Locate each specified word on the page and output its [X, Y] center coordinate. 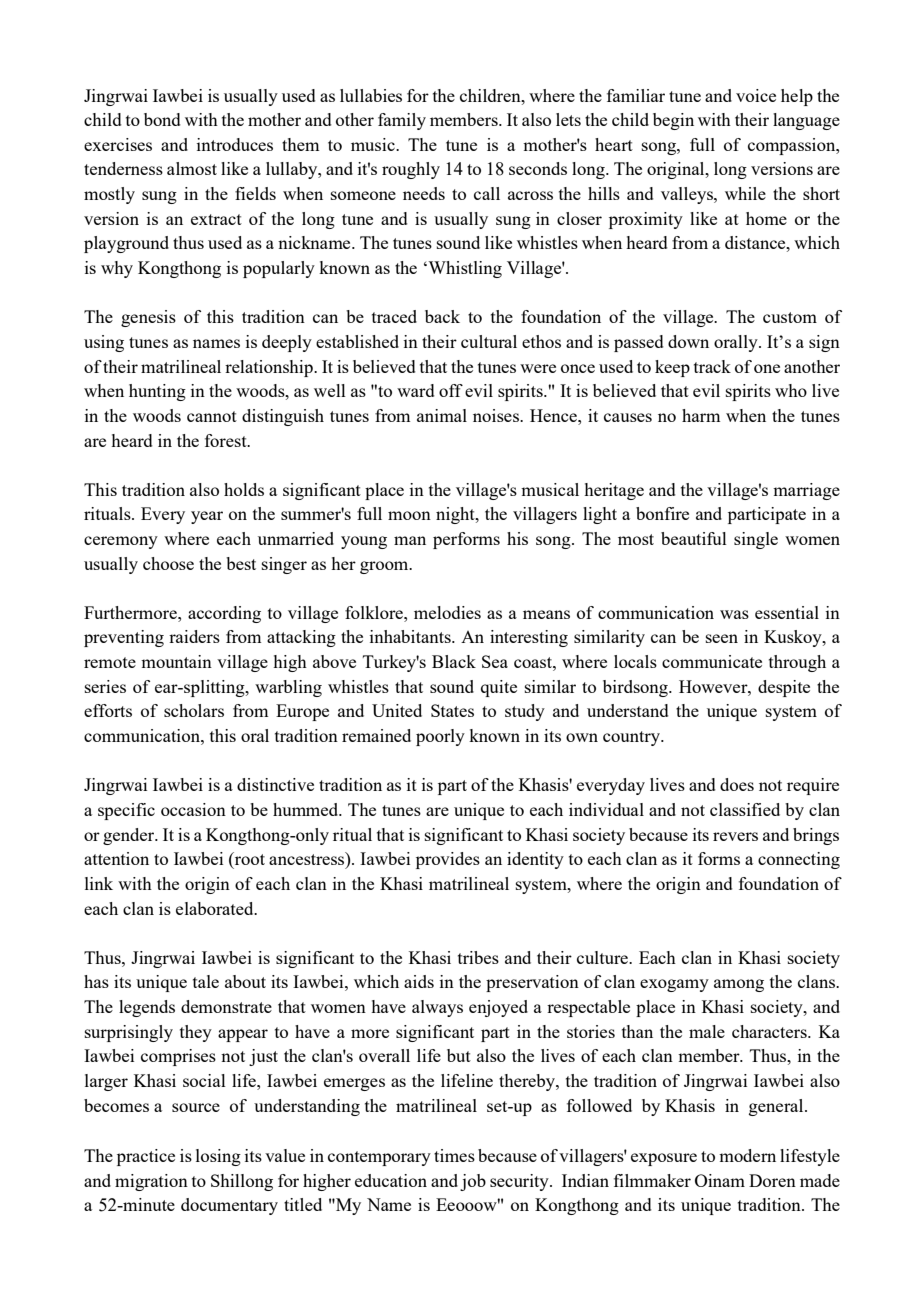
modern [747, 1155]
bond [162, 119]
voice [756, 95]
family [402, 121]
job [473, 1182]
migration [151, 1182]
